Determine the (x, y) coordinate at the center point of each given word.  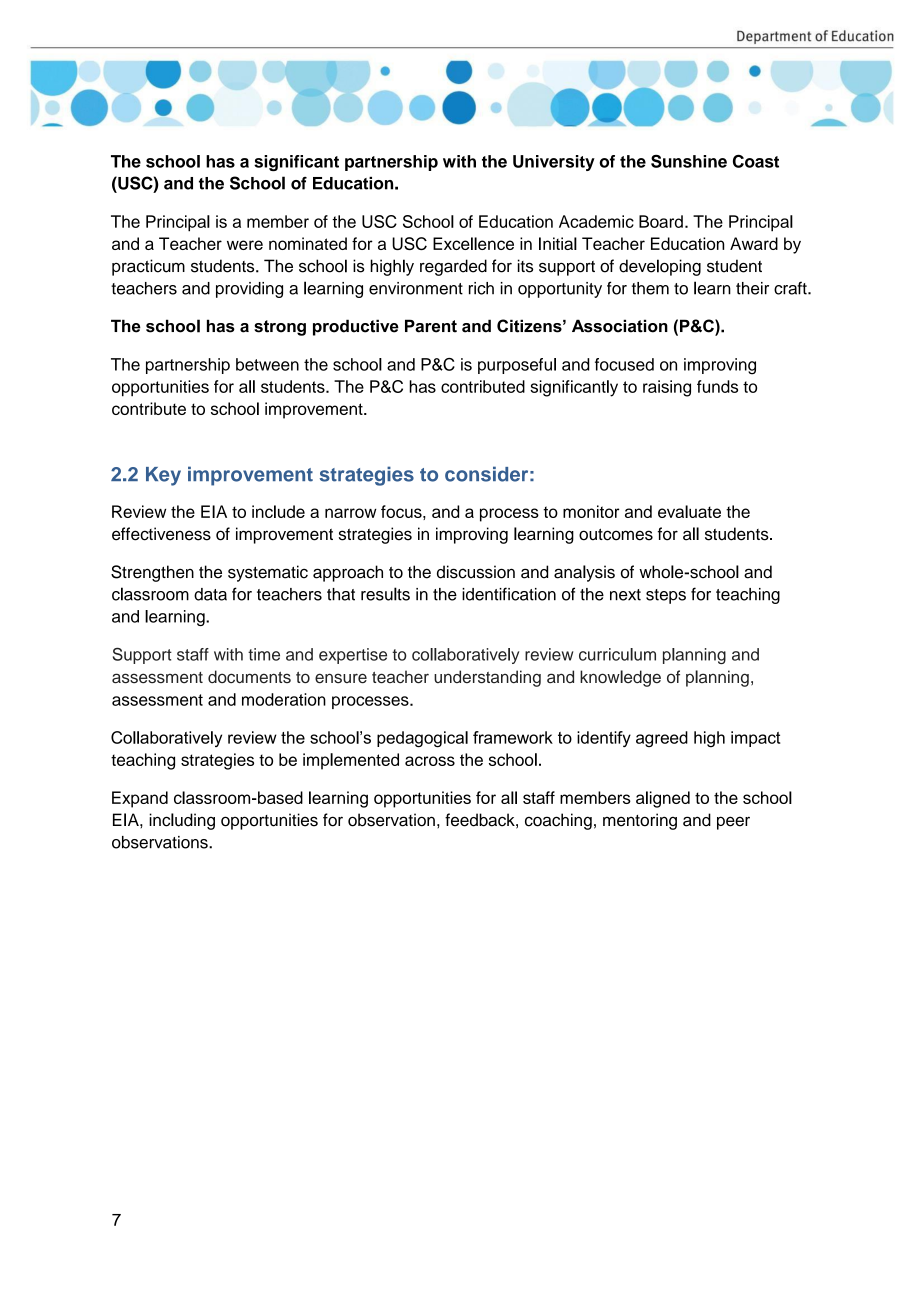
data (210, 594)
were (245, 245)
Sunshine (689, 161)
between (267, 364)
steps (666, 596)
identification (509, 594)
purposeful (517, 366)
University (554, 163)
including (182, 821)
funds (717, 386)
